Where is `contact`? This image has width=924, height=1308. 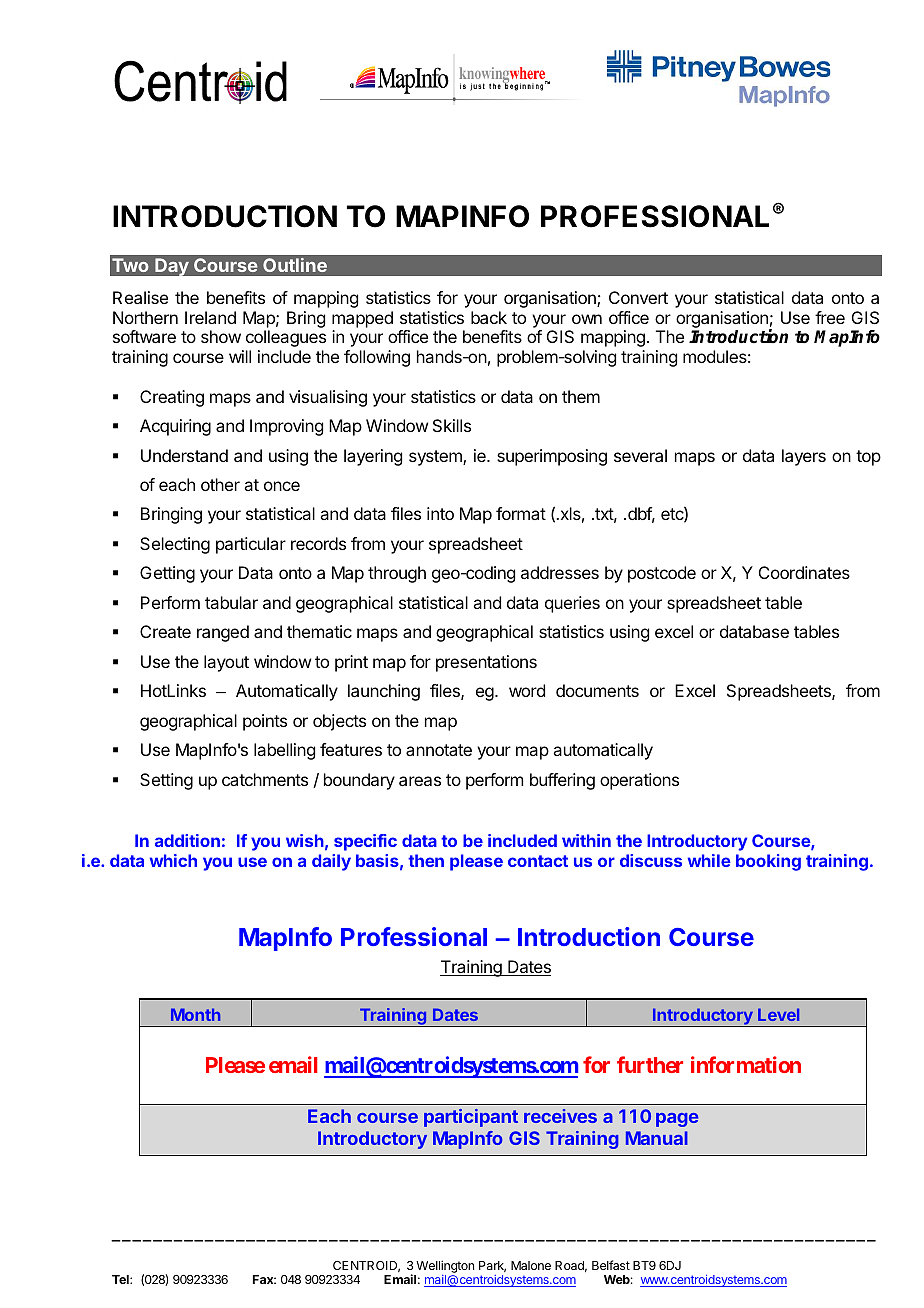 contact is located at coordinates (538, 861).
